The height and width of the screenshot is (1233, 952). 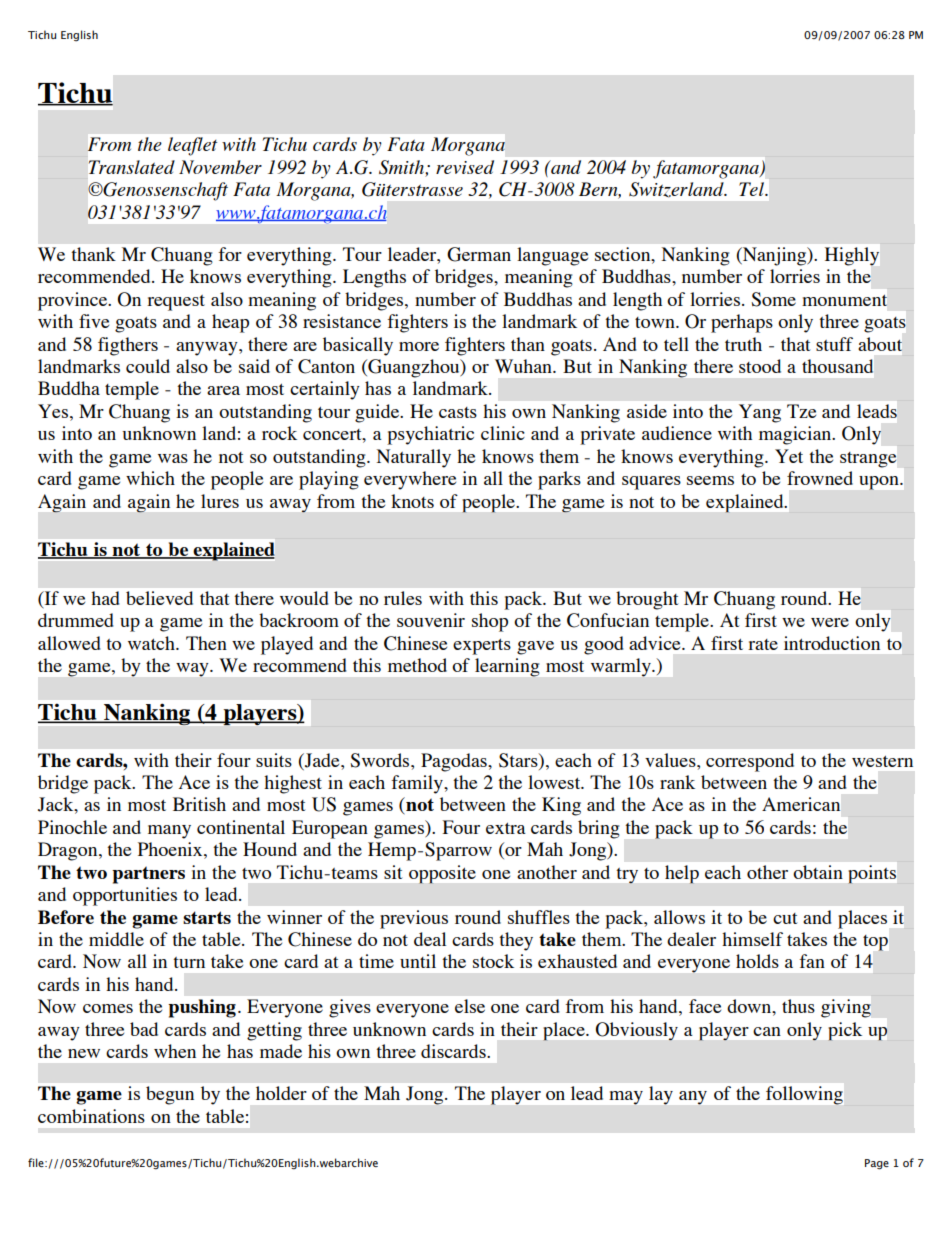 I want to click on revised, so click(x=465, y=167).
